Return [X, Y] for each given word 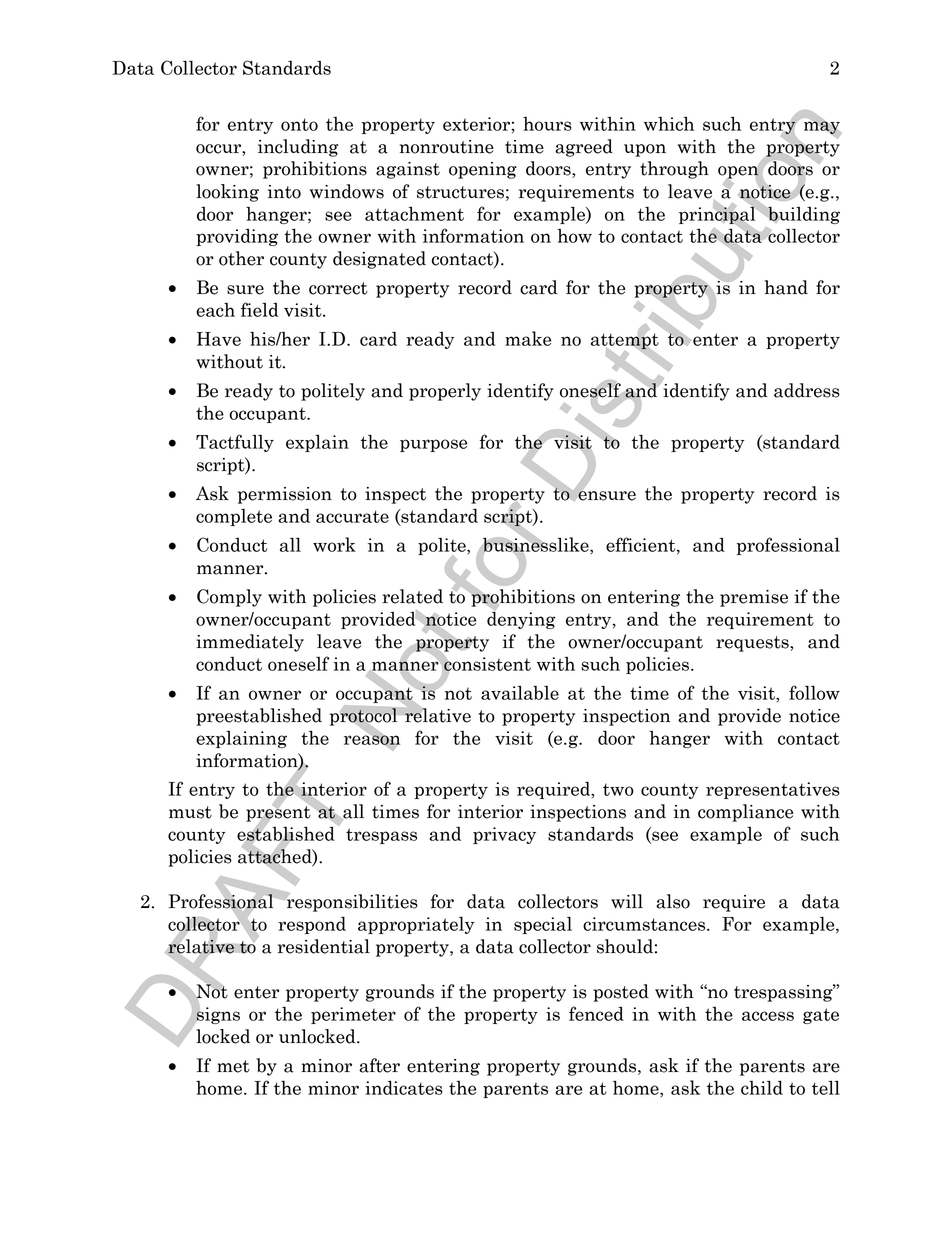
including [298, 148]
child [762, 1087]
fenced [596, 1013]
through [674, 170]
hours [547, 124]
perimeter [353, 1015]
